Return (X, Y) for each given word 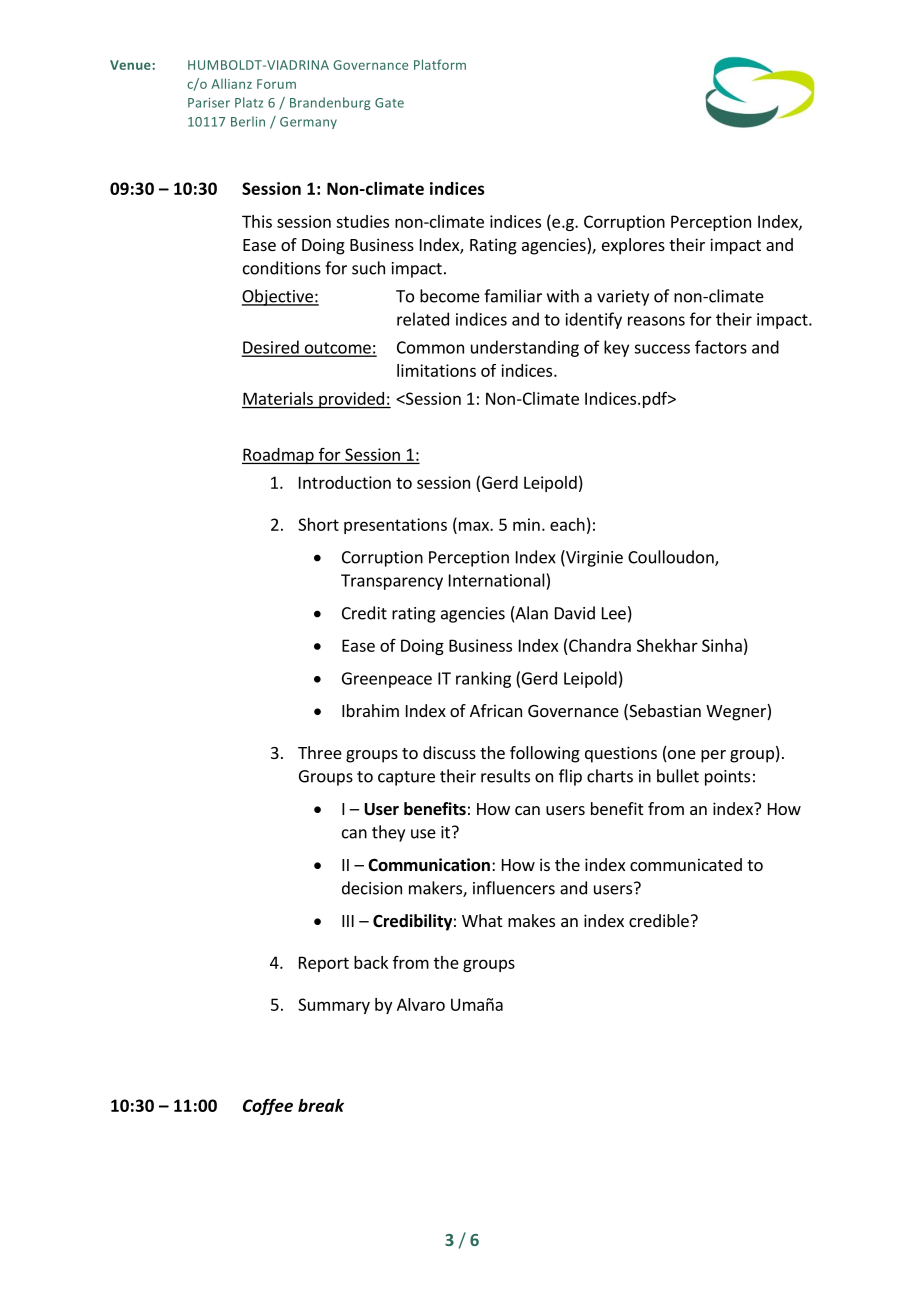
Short (318, 524)
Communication (429, 865)
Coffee (268, 1106)
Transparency (392, 582)
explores (633, 246)
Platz (249, 102)
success (662, 349)
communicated (686, 864)
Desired (271, 348)
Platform (440, 64)
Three (320, 752)
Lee (614, 613)
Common (430, 347)
